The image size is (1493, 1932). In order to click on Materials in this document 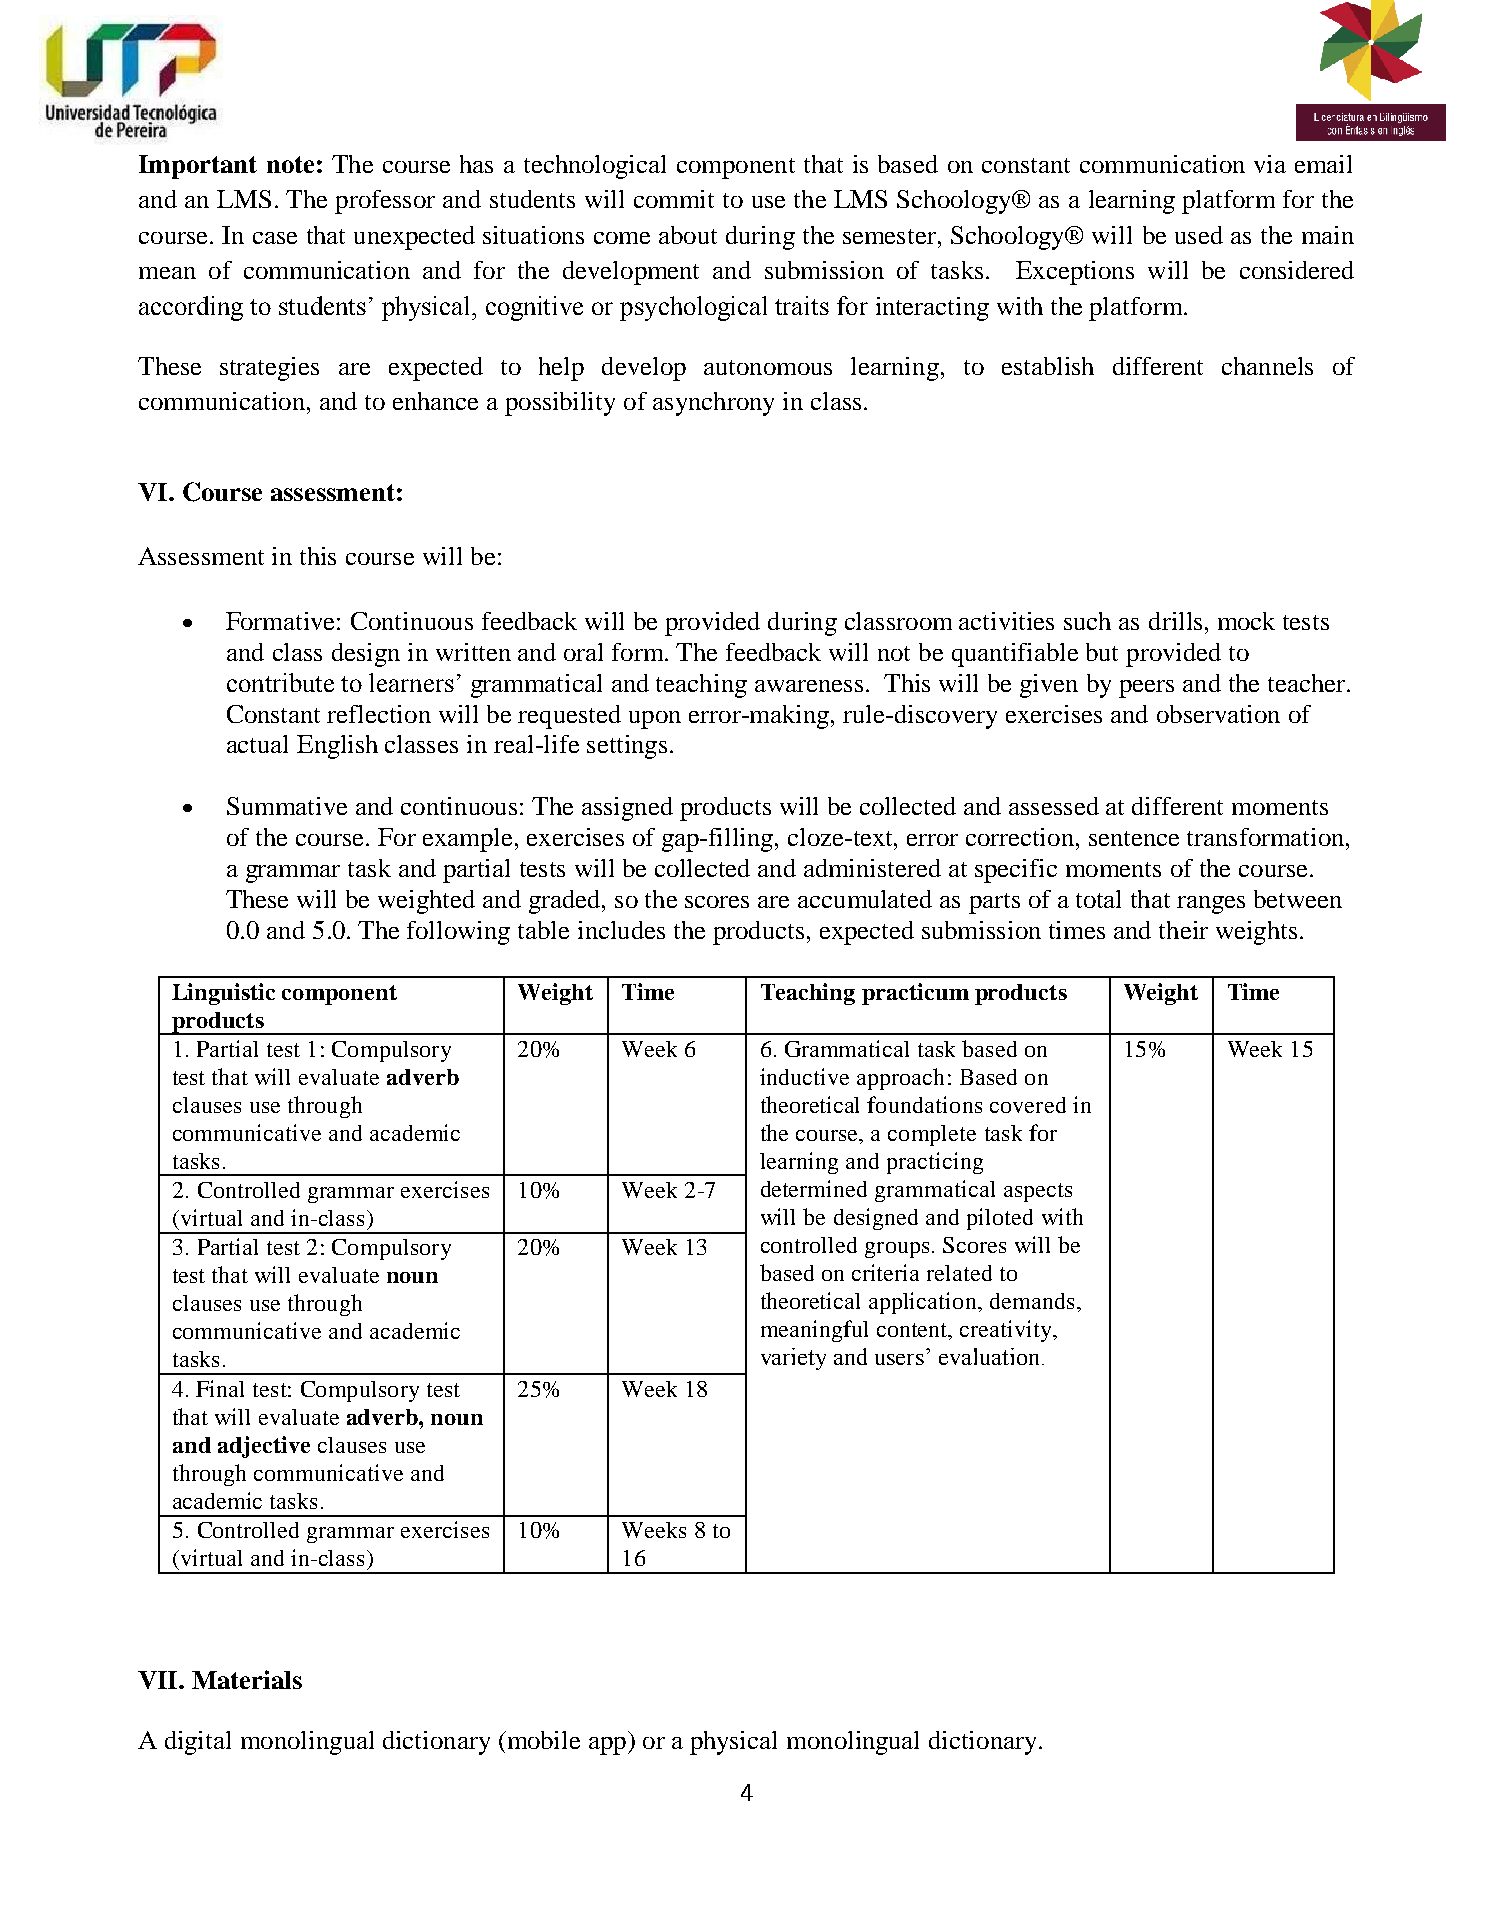, I will do `click(247, 1679)`.
